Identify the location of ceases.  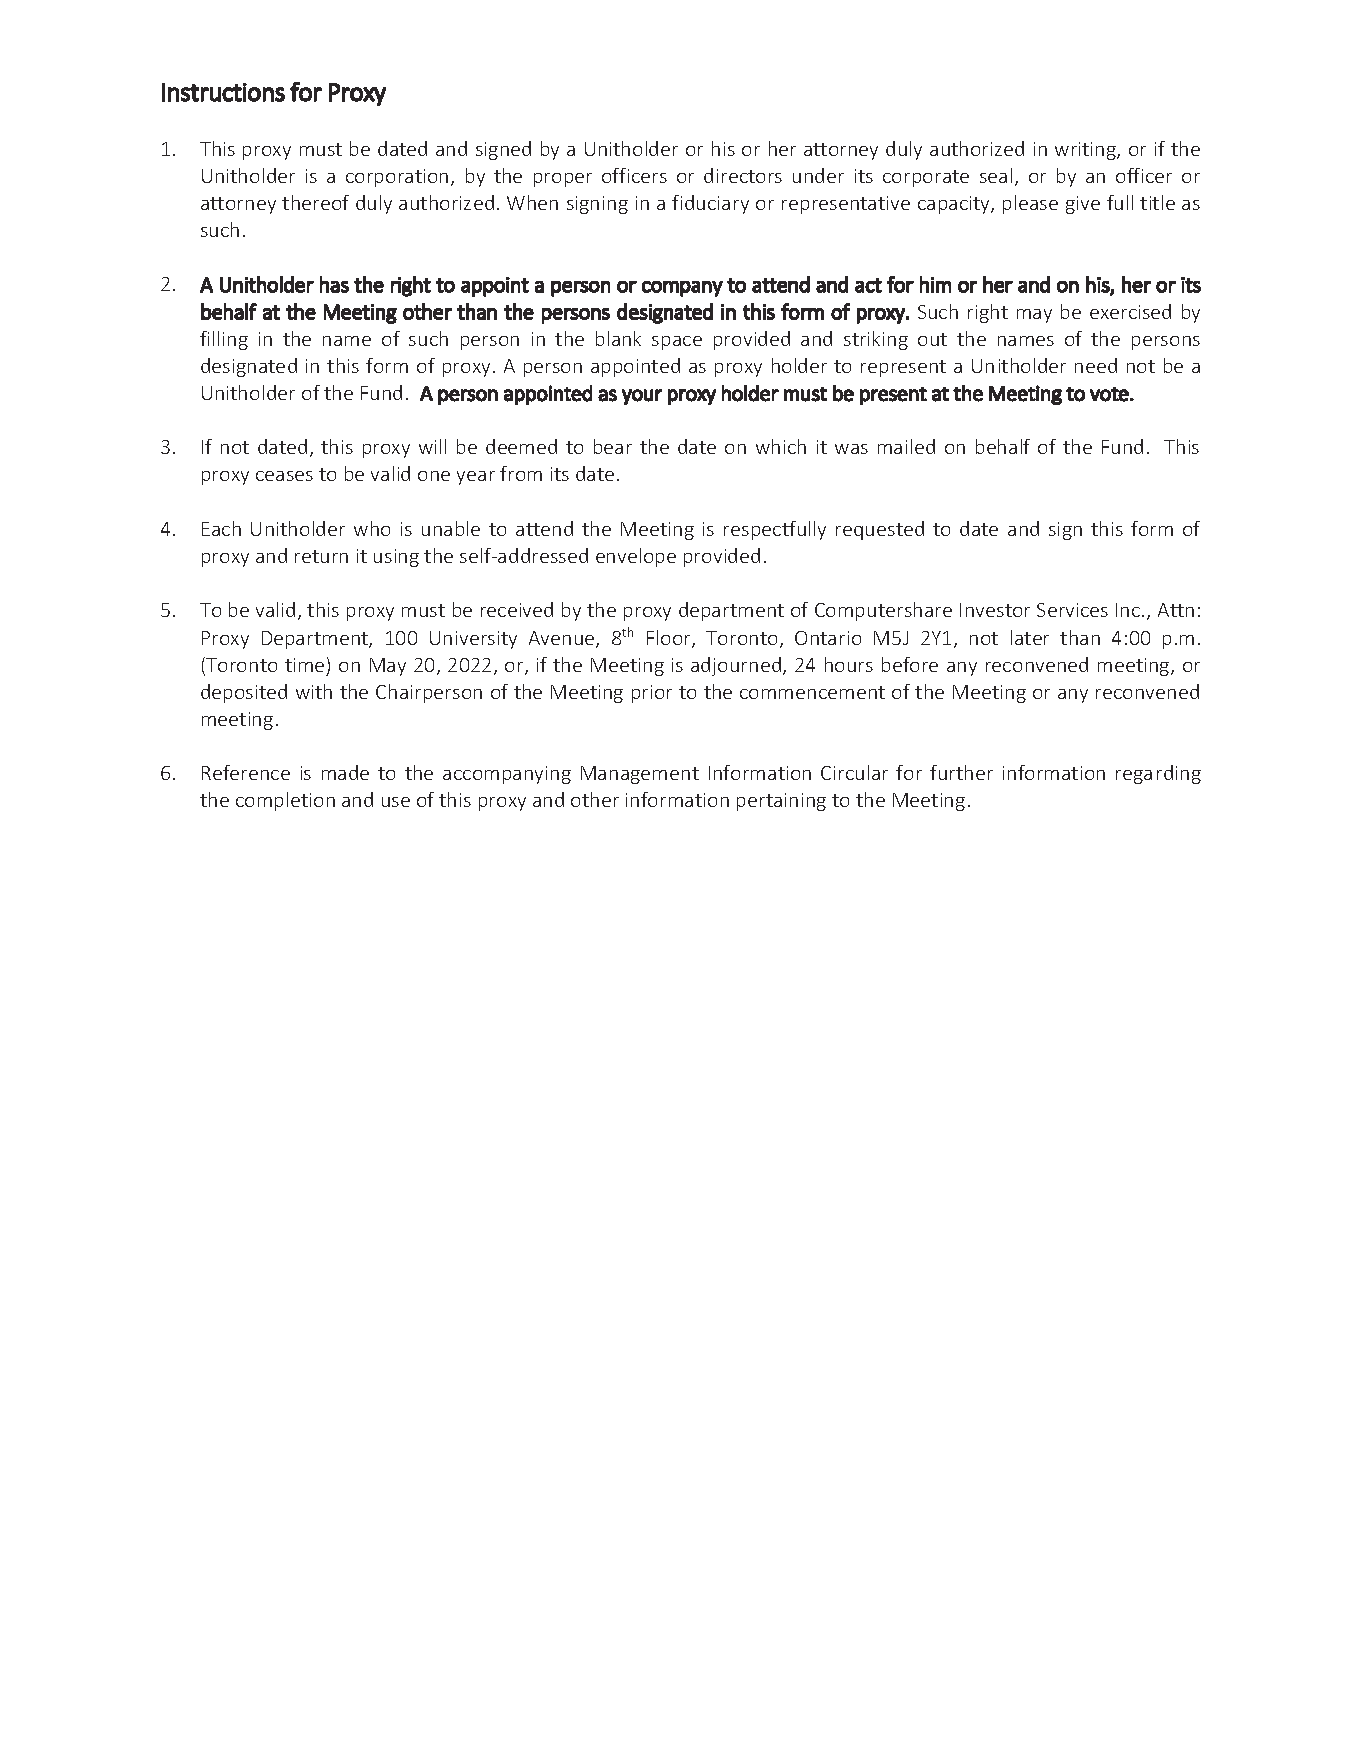
(284, 476).
